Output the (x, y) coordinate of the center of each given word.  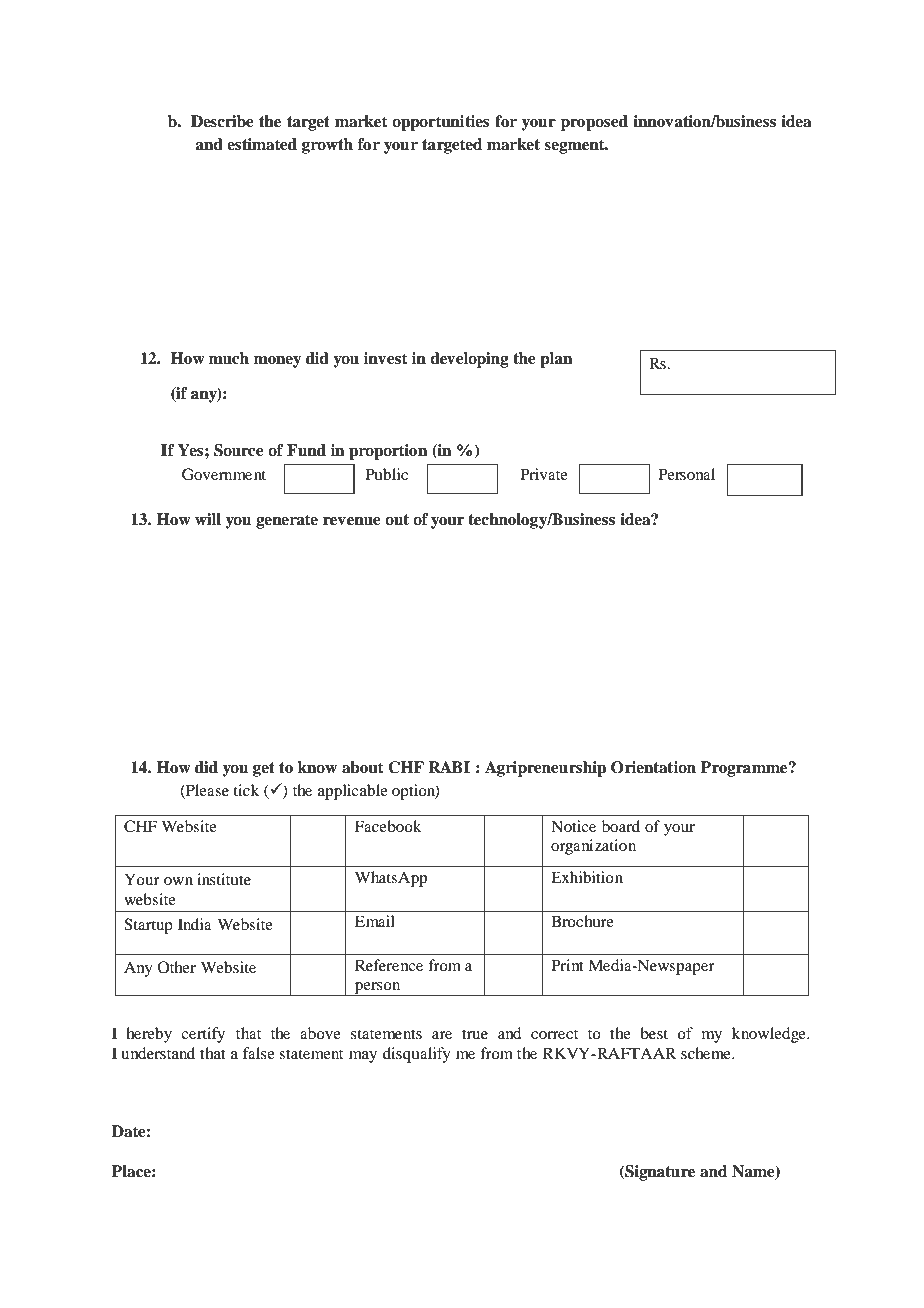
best (654, 1033)
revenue (352, 521)
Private (544, 474)
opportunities (441, 123)
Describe (222, 121)
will (208, 519)
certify (203, 1035)
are (442, 1035)
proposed (594, 123)
